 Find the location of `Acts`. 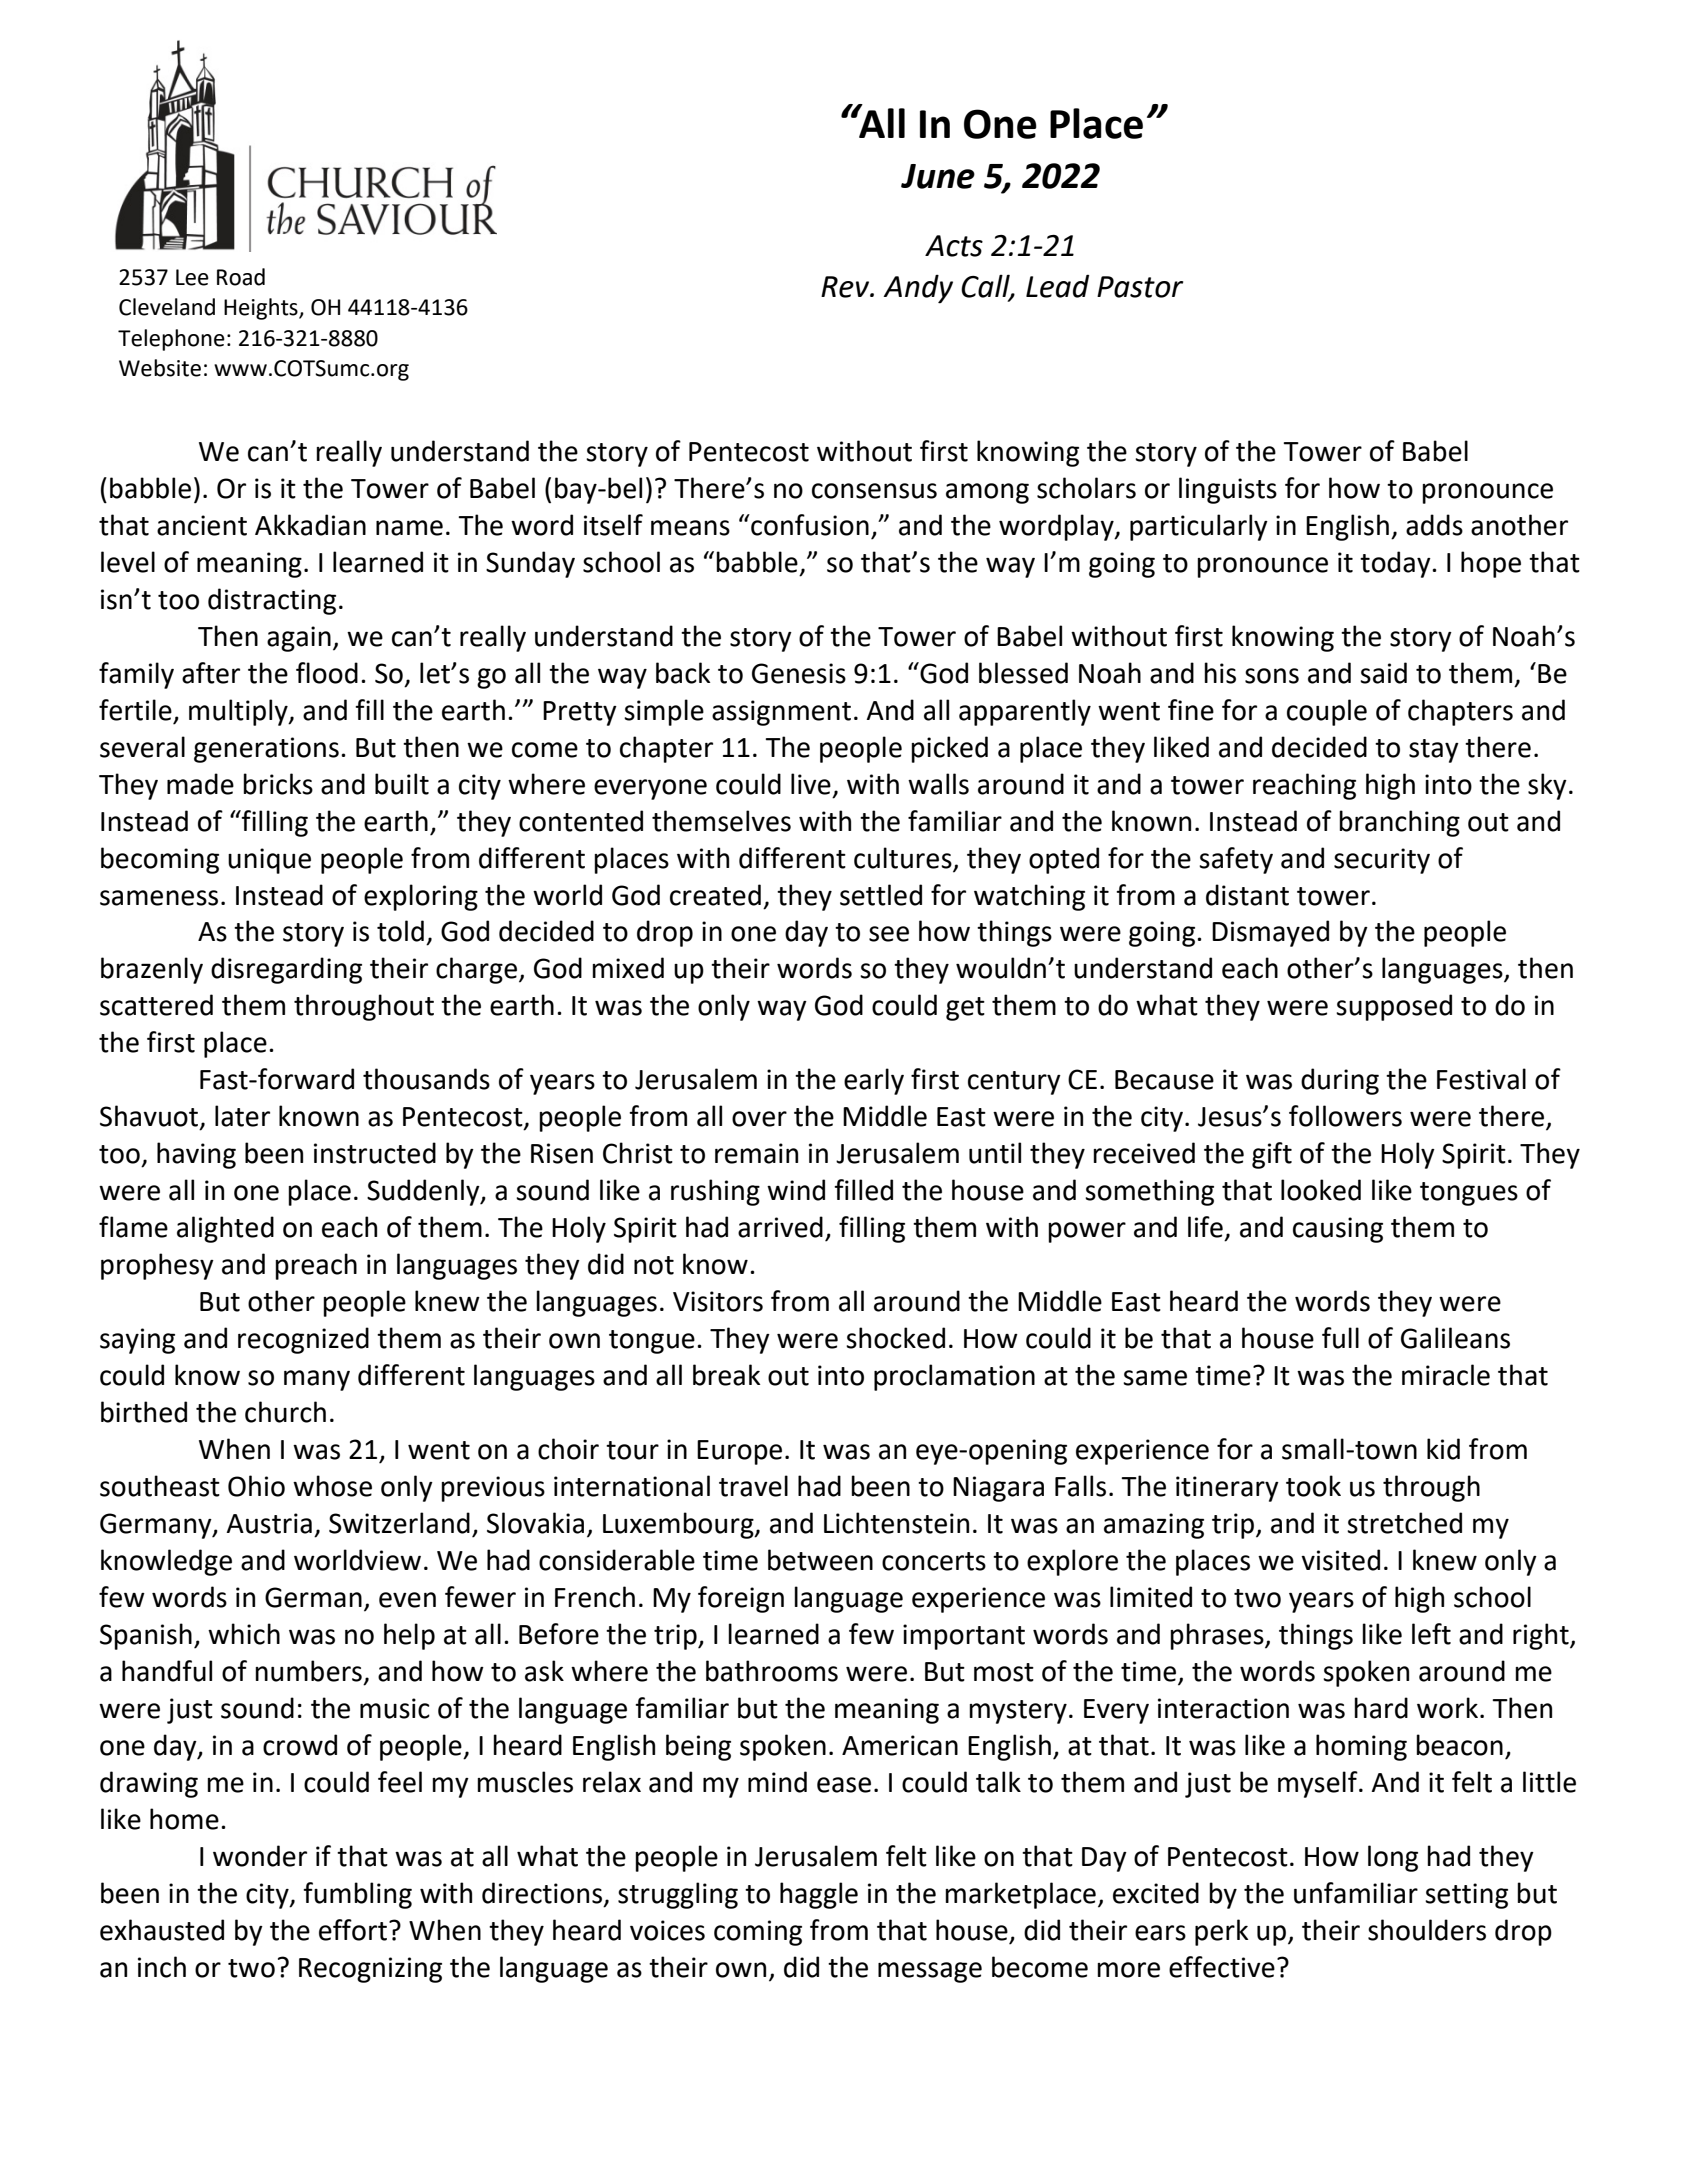

Acts is located at coordinates (954, 246).
